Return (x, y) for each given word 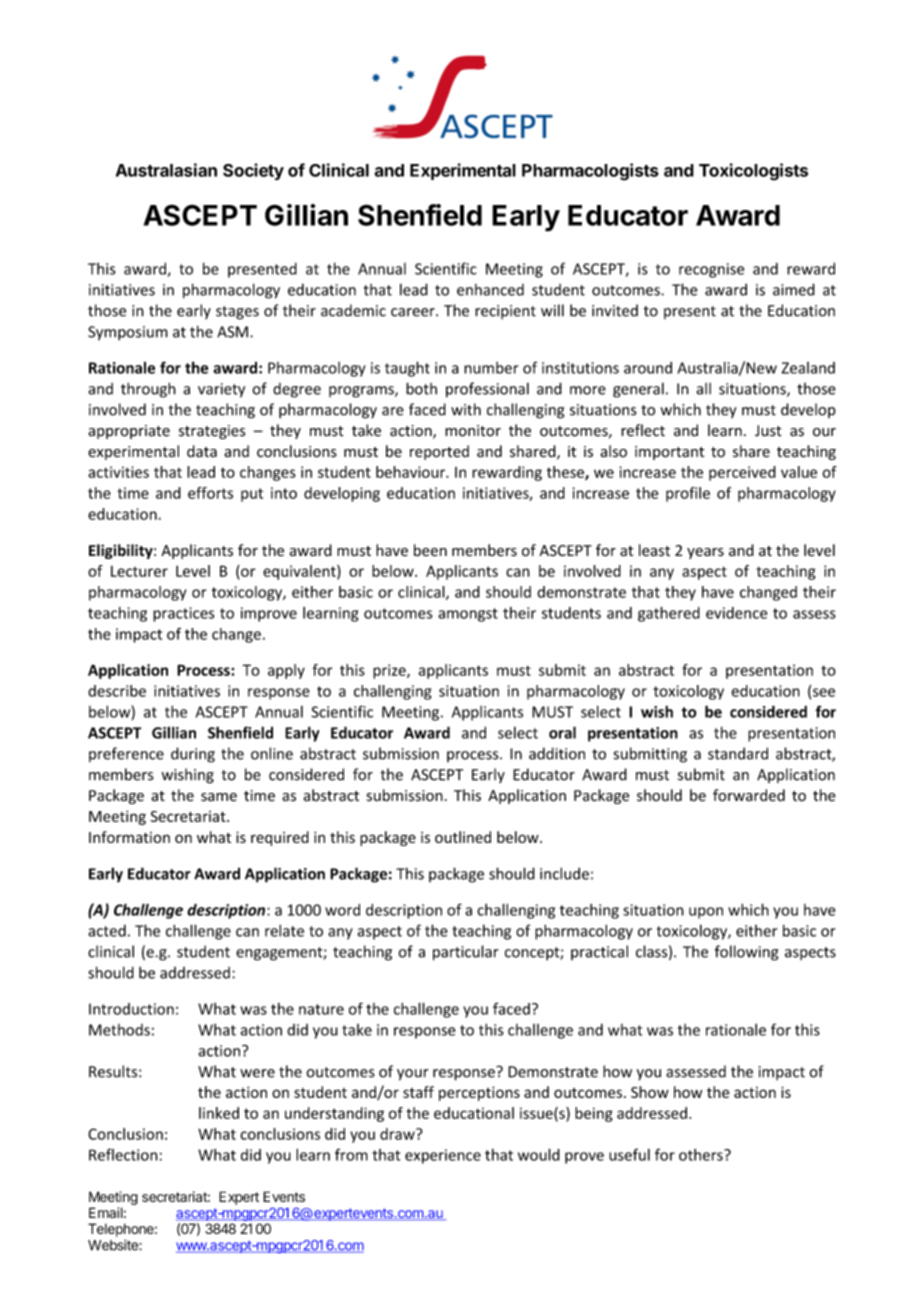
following (746, 953)
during (193, 755)
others (702, 1155)
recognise (711, 270)
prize (390, 671)
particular (465, 953)
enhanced (490, 290)
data (202, 451)
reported (439, 452)
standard (738, 753)
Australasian (166, 170)
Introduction (131, 1009)
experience (443, 1156)
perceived (742, 473)
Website (114, 1245)
